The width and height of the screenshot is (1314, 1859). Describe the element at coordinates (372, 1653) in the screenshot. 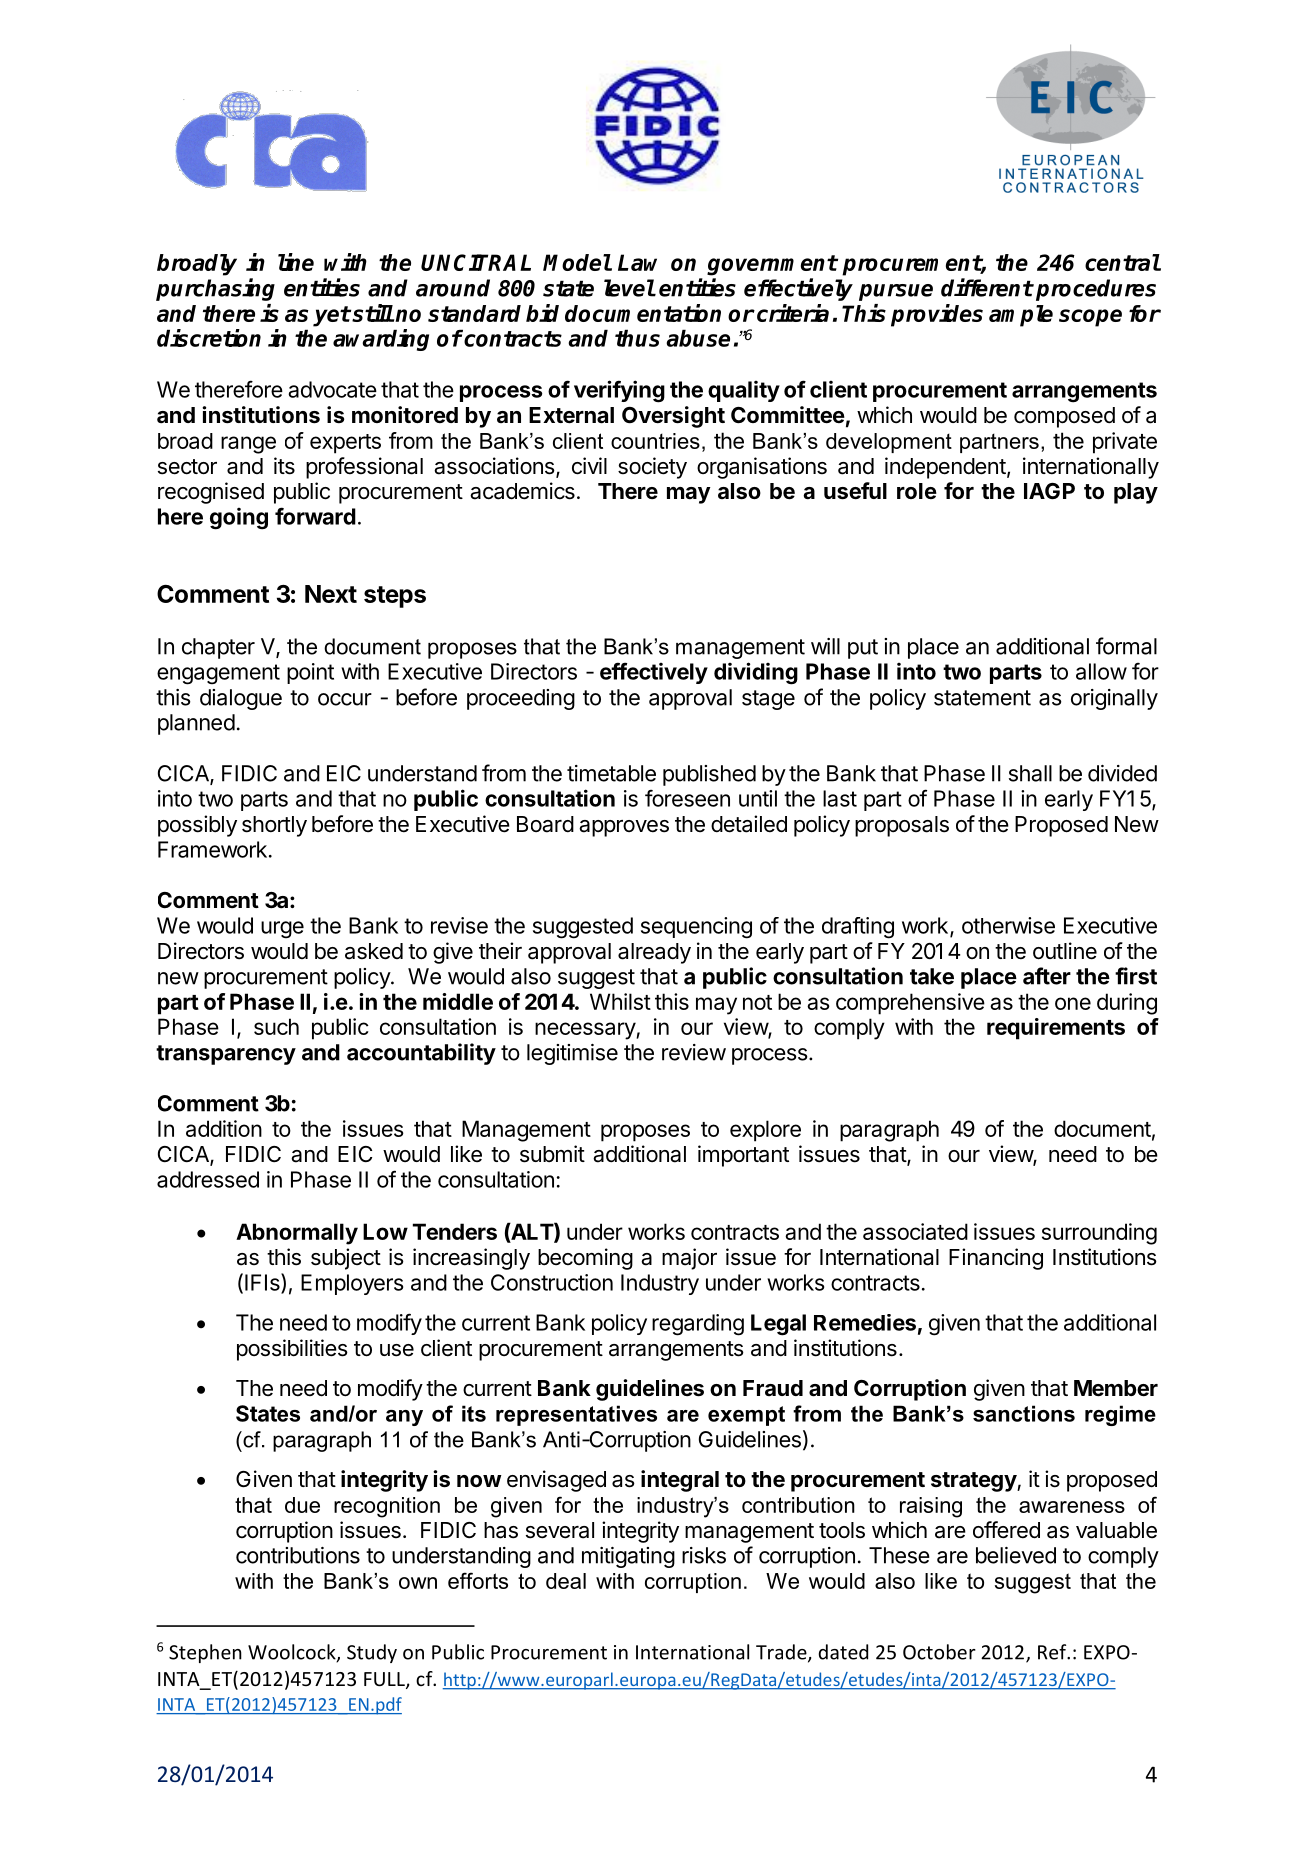

I see `Study` at that location.
